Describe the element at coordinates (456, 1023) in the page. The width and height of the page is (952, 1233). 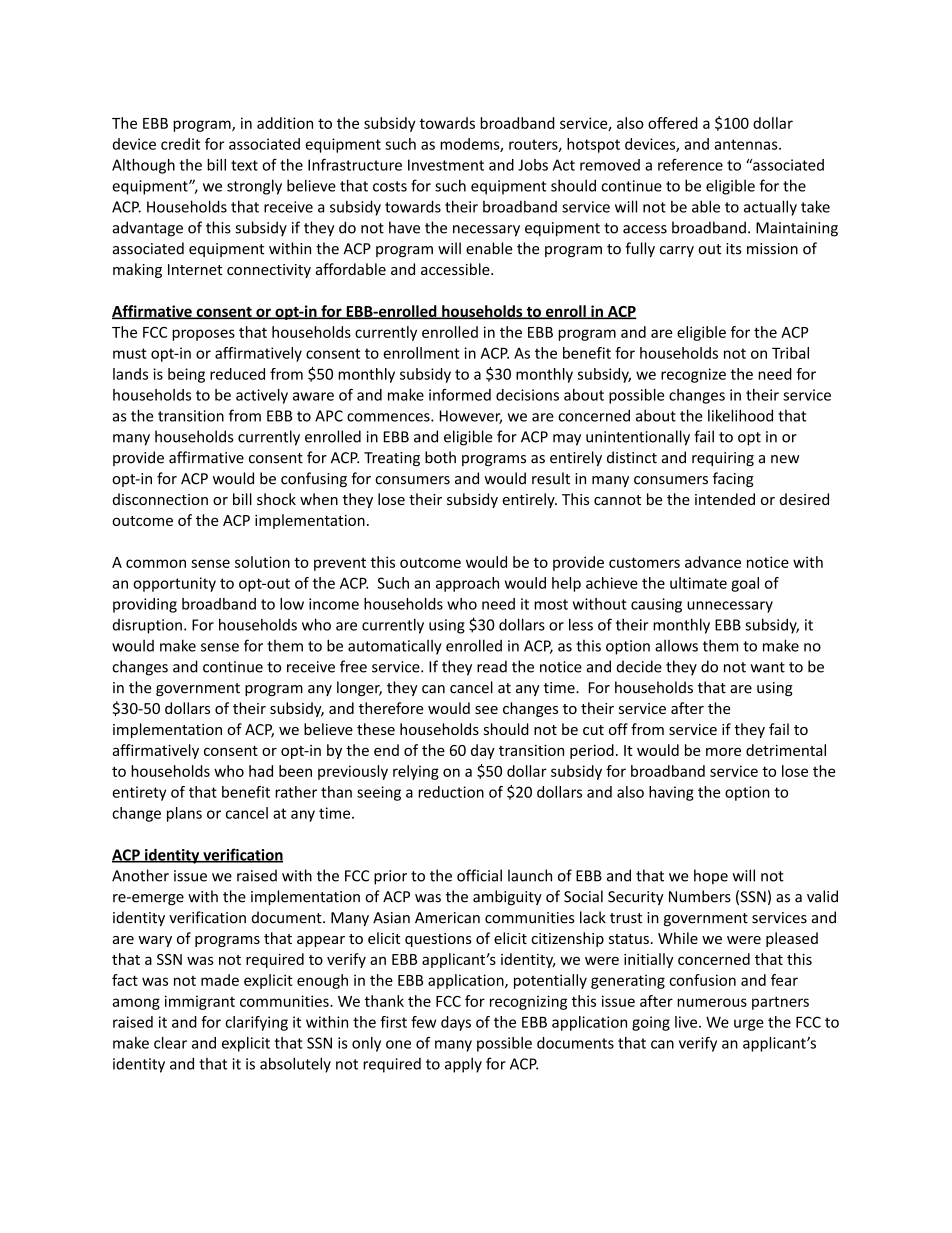
I see `days` at that location.
